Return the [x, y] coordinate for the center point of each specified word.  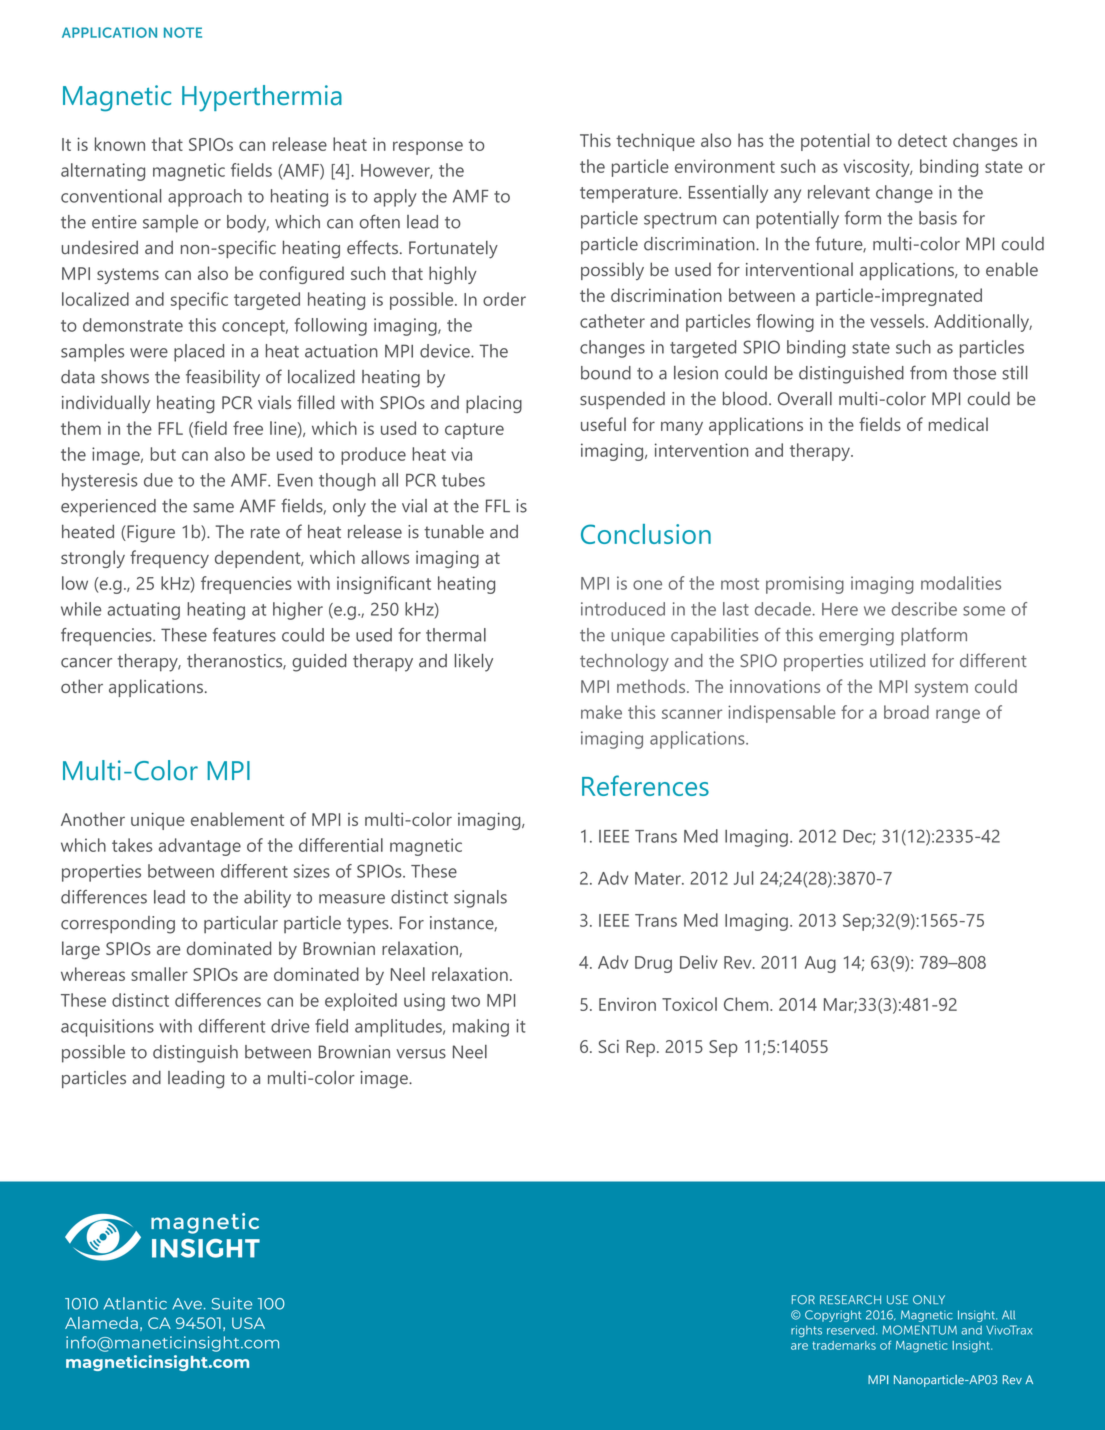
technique [655, 142]
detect [922, 140]
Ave [187, 1304]
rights [806, 1331]
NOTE [183, 32]
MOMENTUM [919, 1330]
